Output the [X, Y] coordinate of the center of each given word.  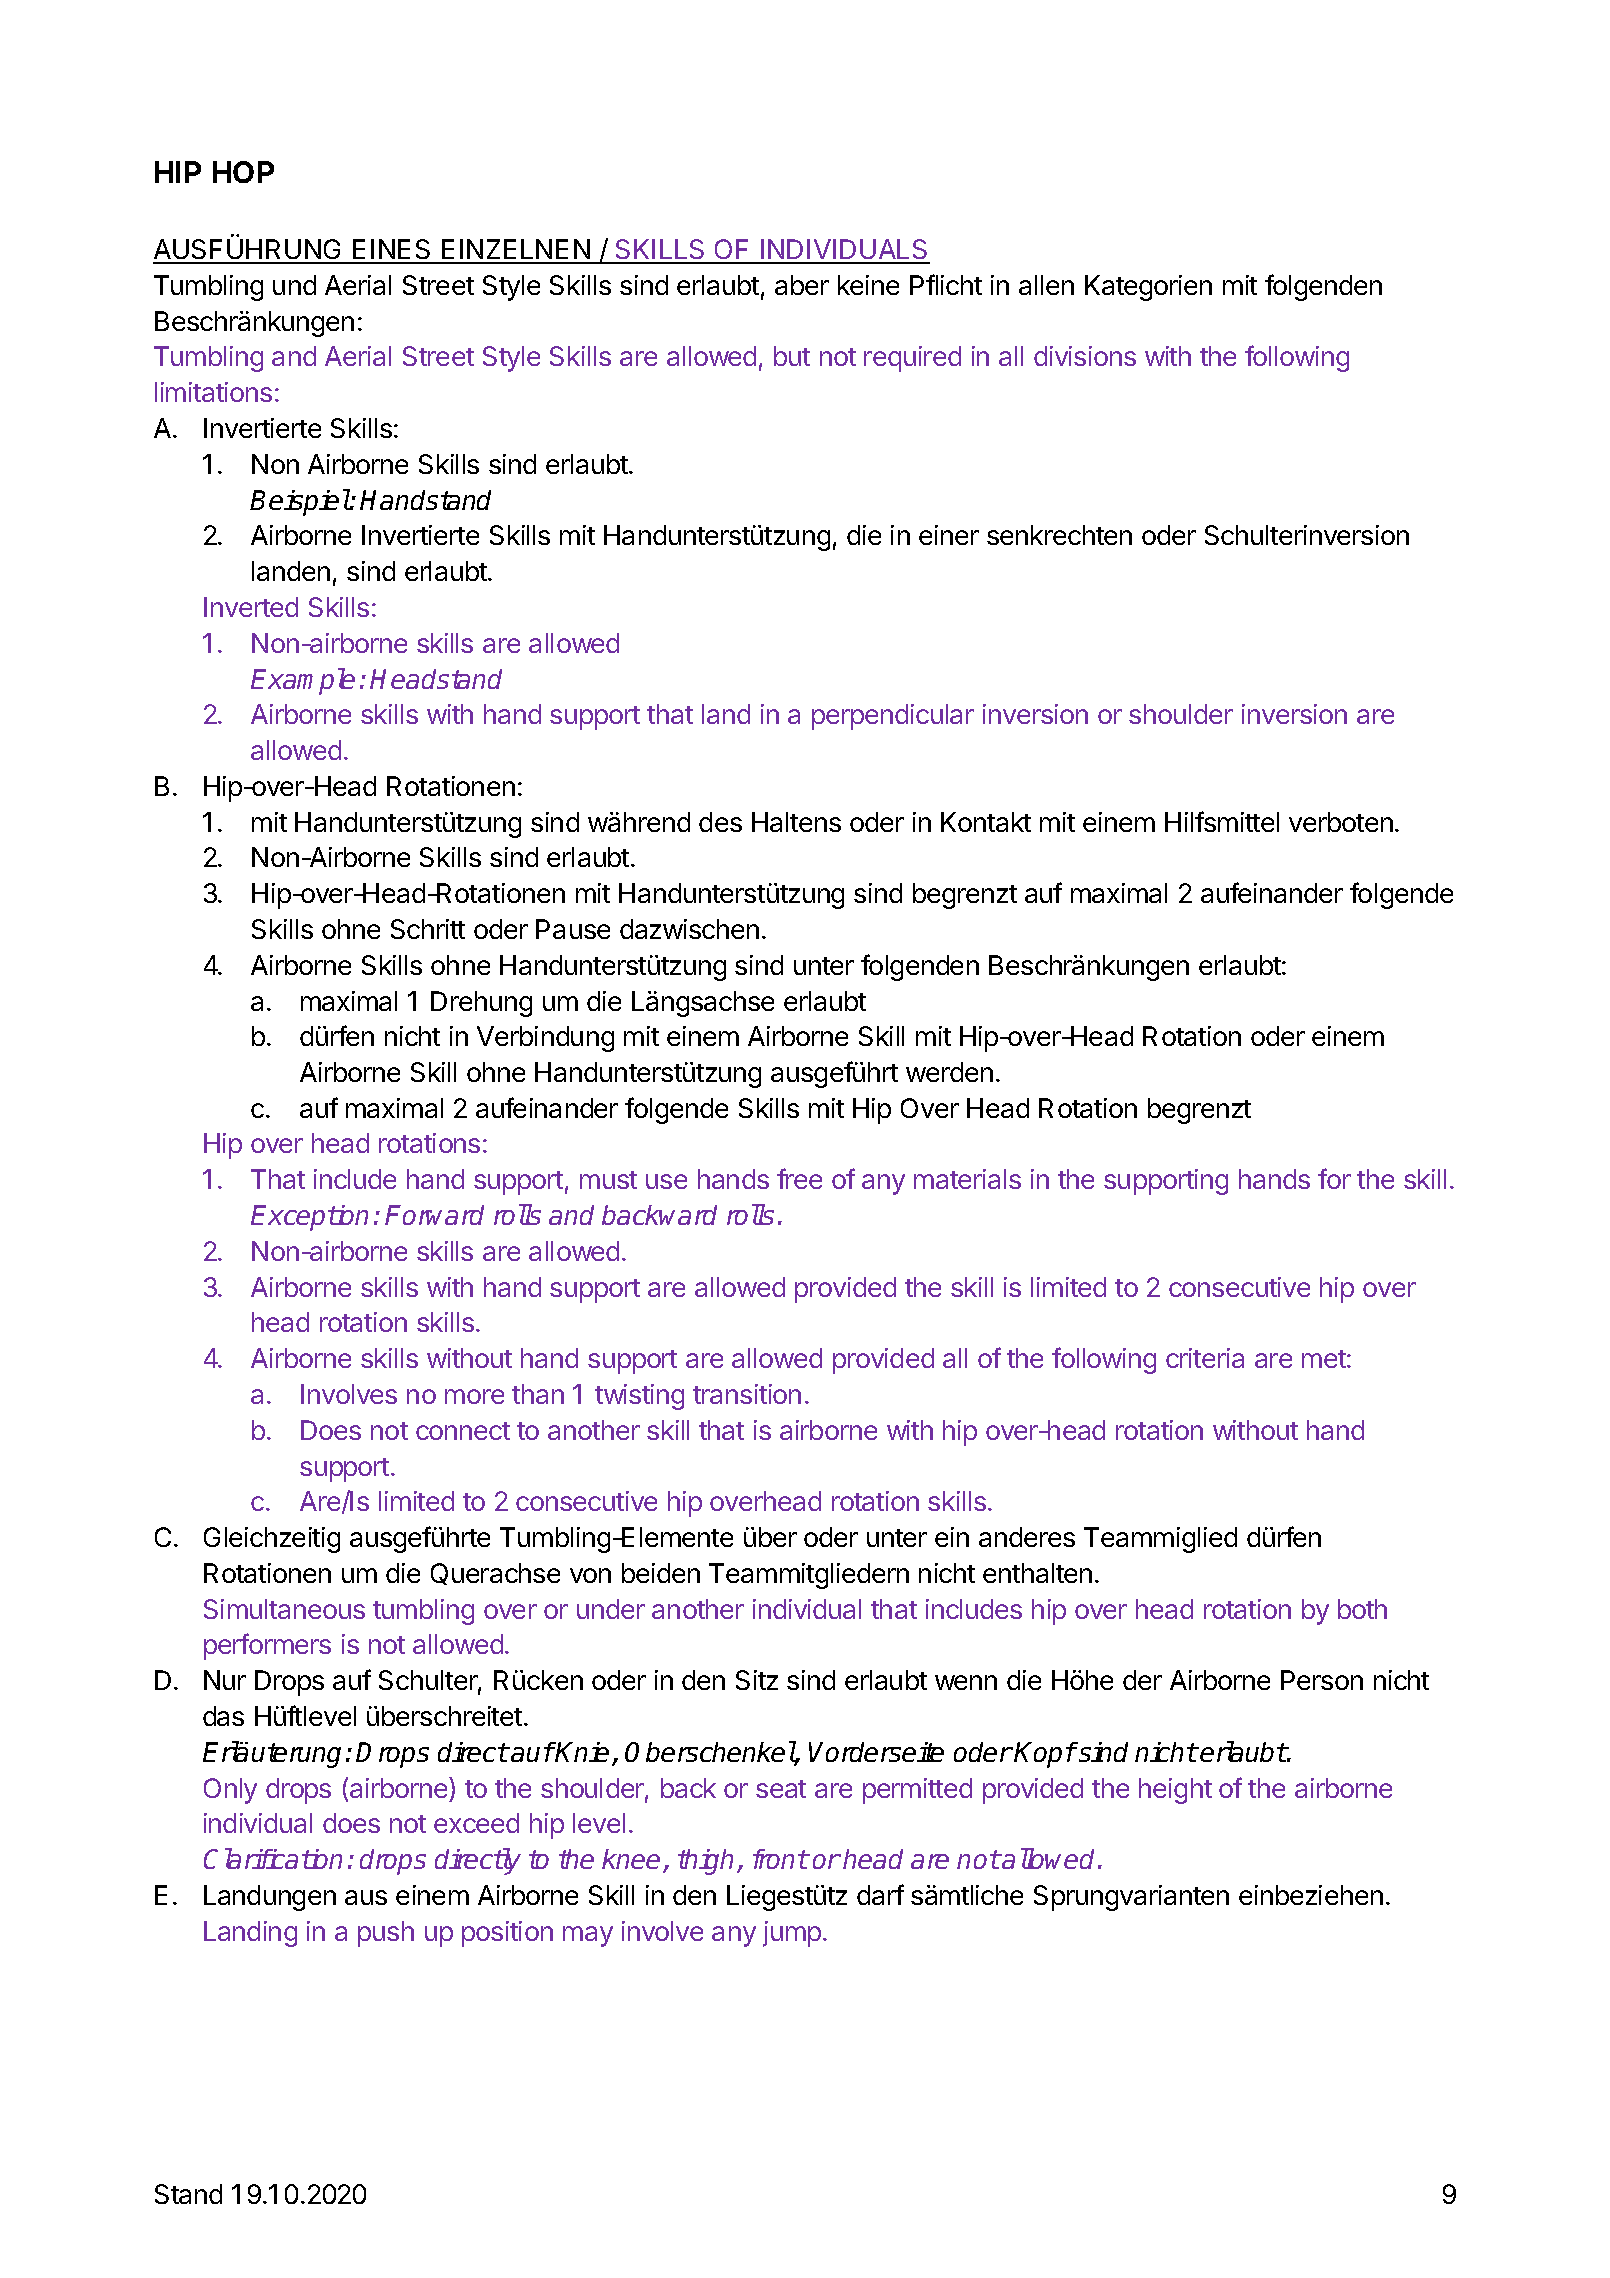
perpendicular [893, 717]
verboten [1341, 822]
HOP [243, 172]
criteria [1205, 1358]
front [780, 1859]
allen [1046, 285]
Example [303, 681]
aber [802, 285]
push [386, 1934]
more [474, 1396]
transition [747, 1394]
